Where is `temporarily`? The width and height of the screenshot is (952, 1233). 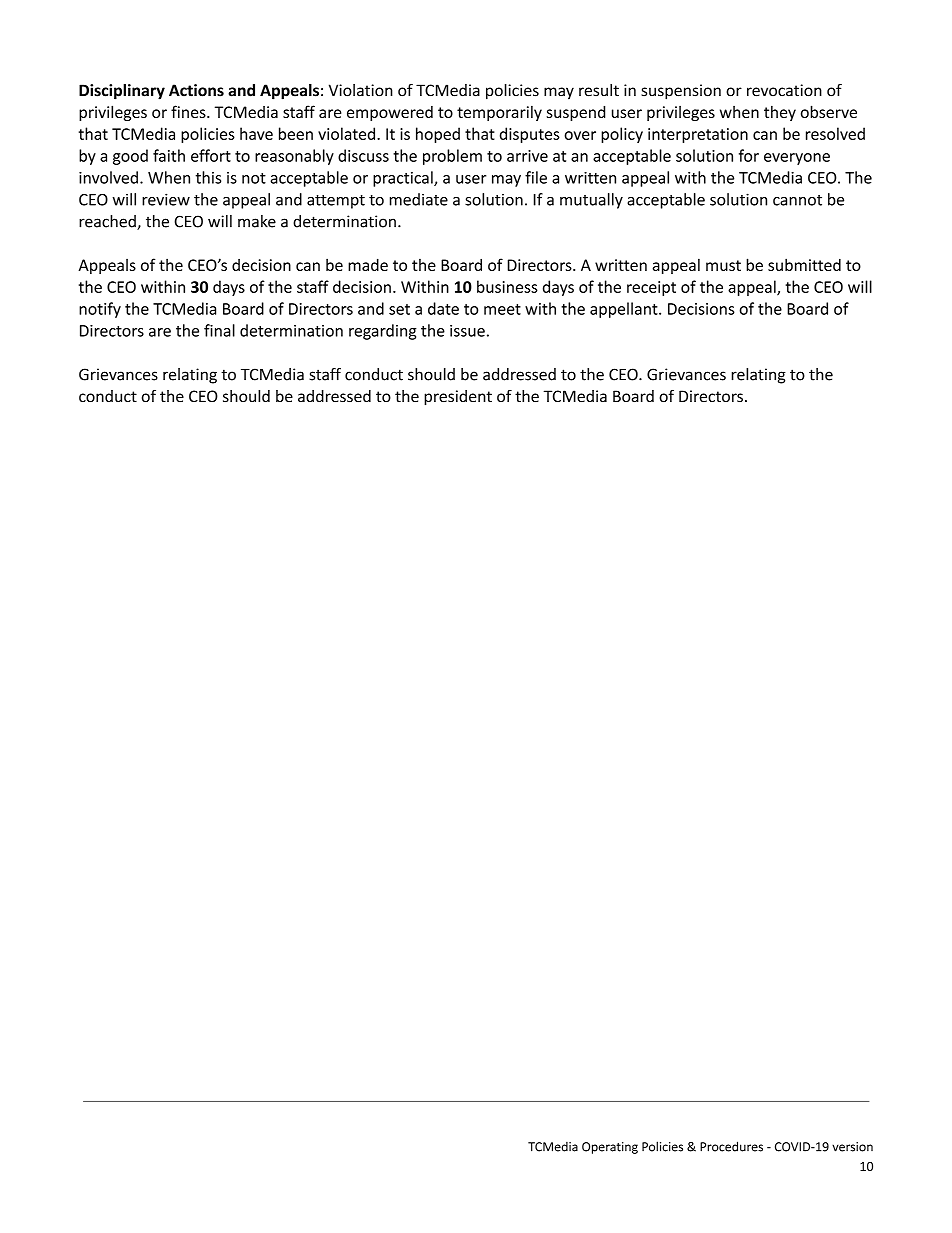
temporarily is located at coordinates (499, 113).
